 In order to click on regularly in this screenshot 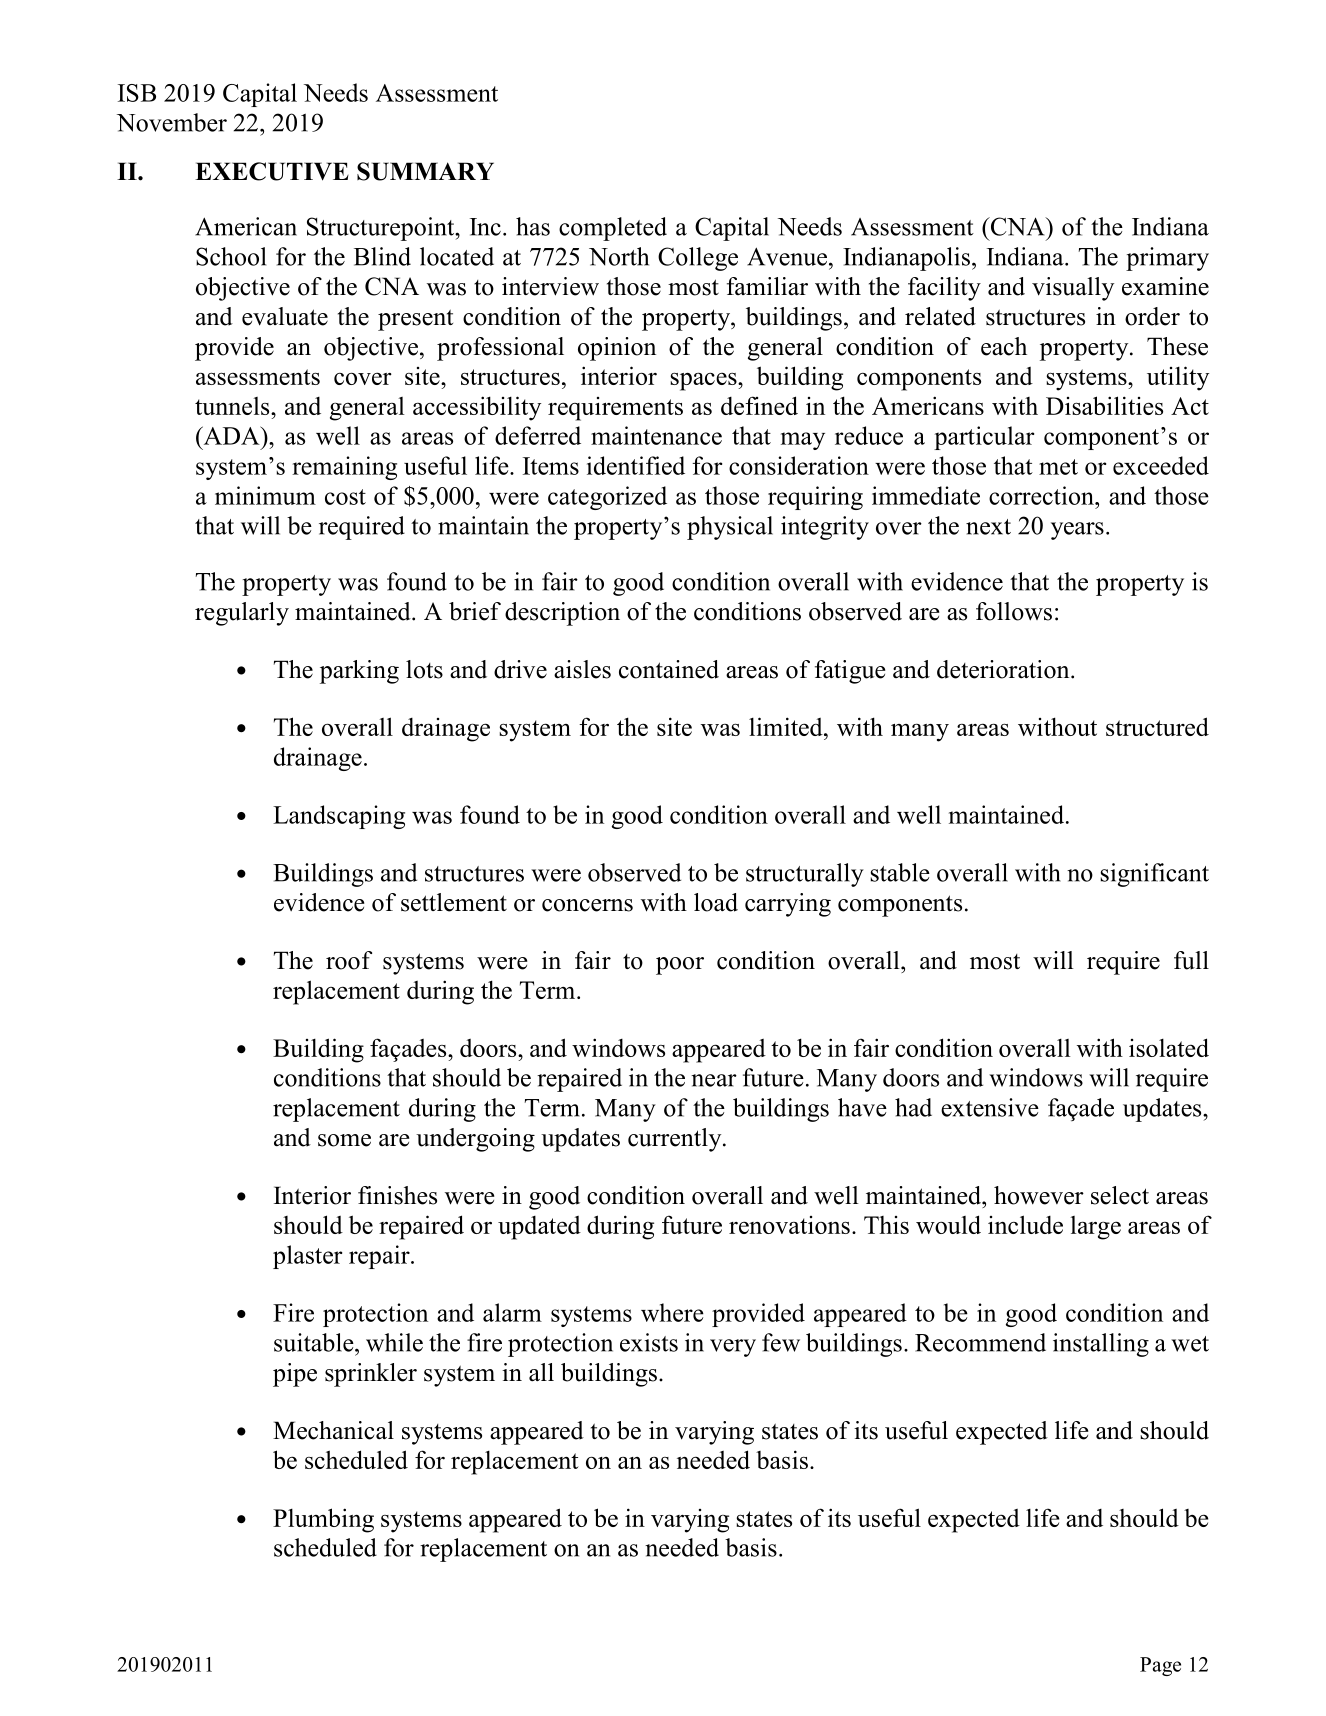, I will do `click(242, 614)`.
